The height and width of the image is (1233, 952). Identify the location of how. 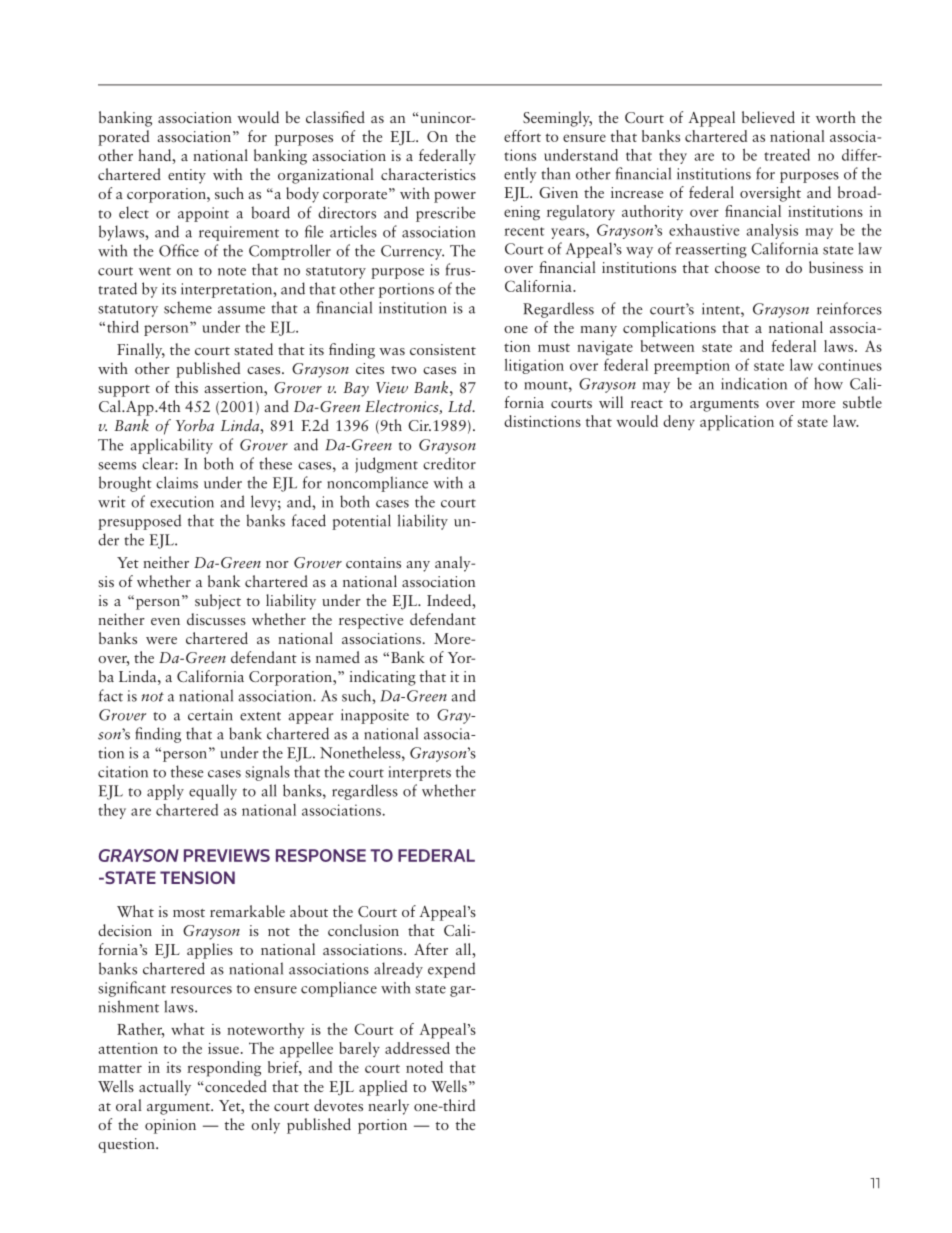
(828, 383).
